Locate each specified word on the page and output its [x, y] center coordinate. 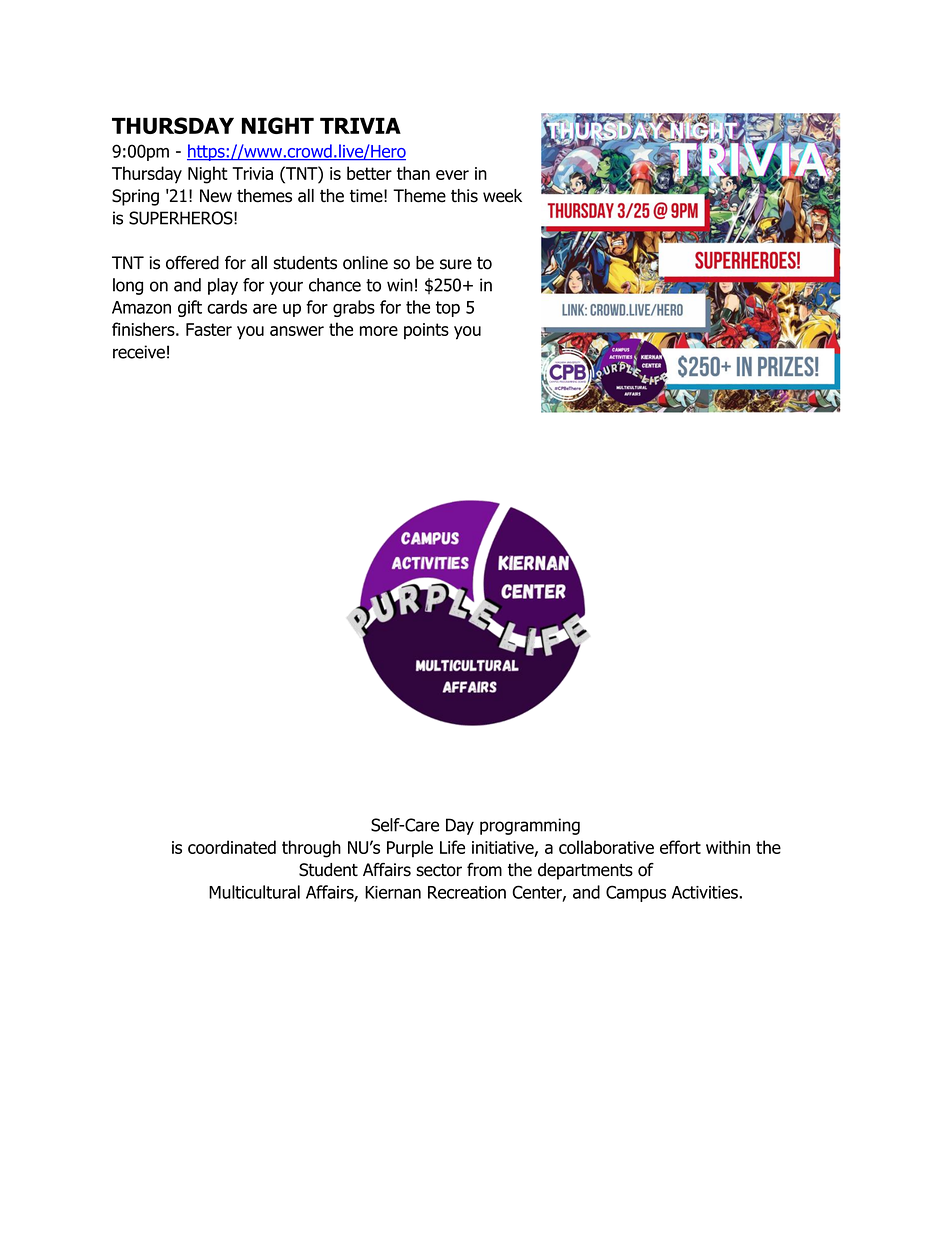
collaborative [606, 847]
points [426, 331]
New [216, 196]
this [464, 196]
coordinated [232, 847]
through [311, 849]
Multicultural [254, 892]
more [379, 331]
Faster [209, 329]
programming [530, 826]
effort [680, 847]
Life [452, 847]
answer [297, 331]
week [502, 196]
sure [456, 264]
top [448, 309]
